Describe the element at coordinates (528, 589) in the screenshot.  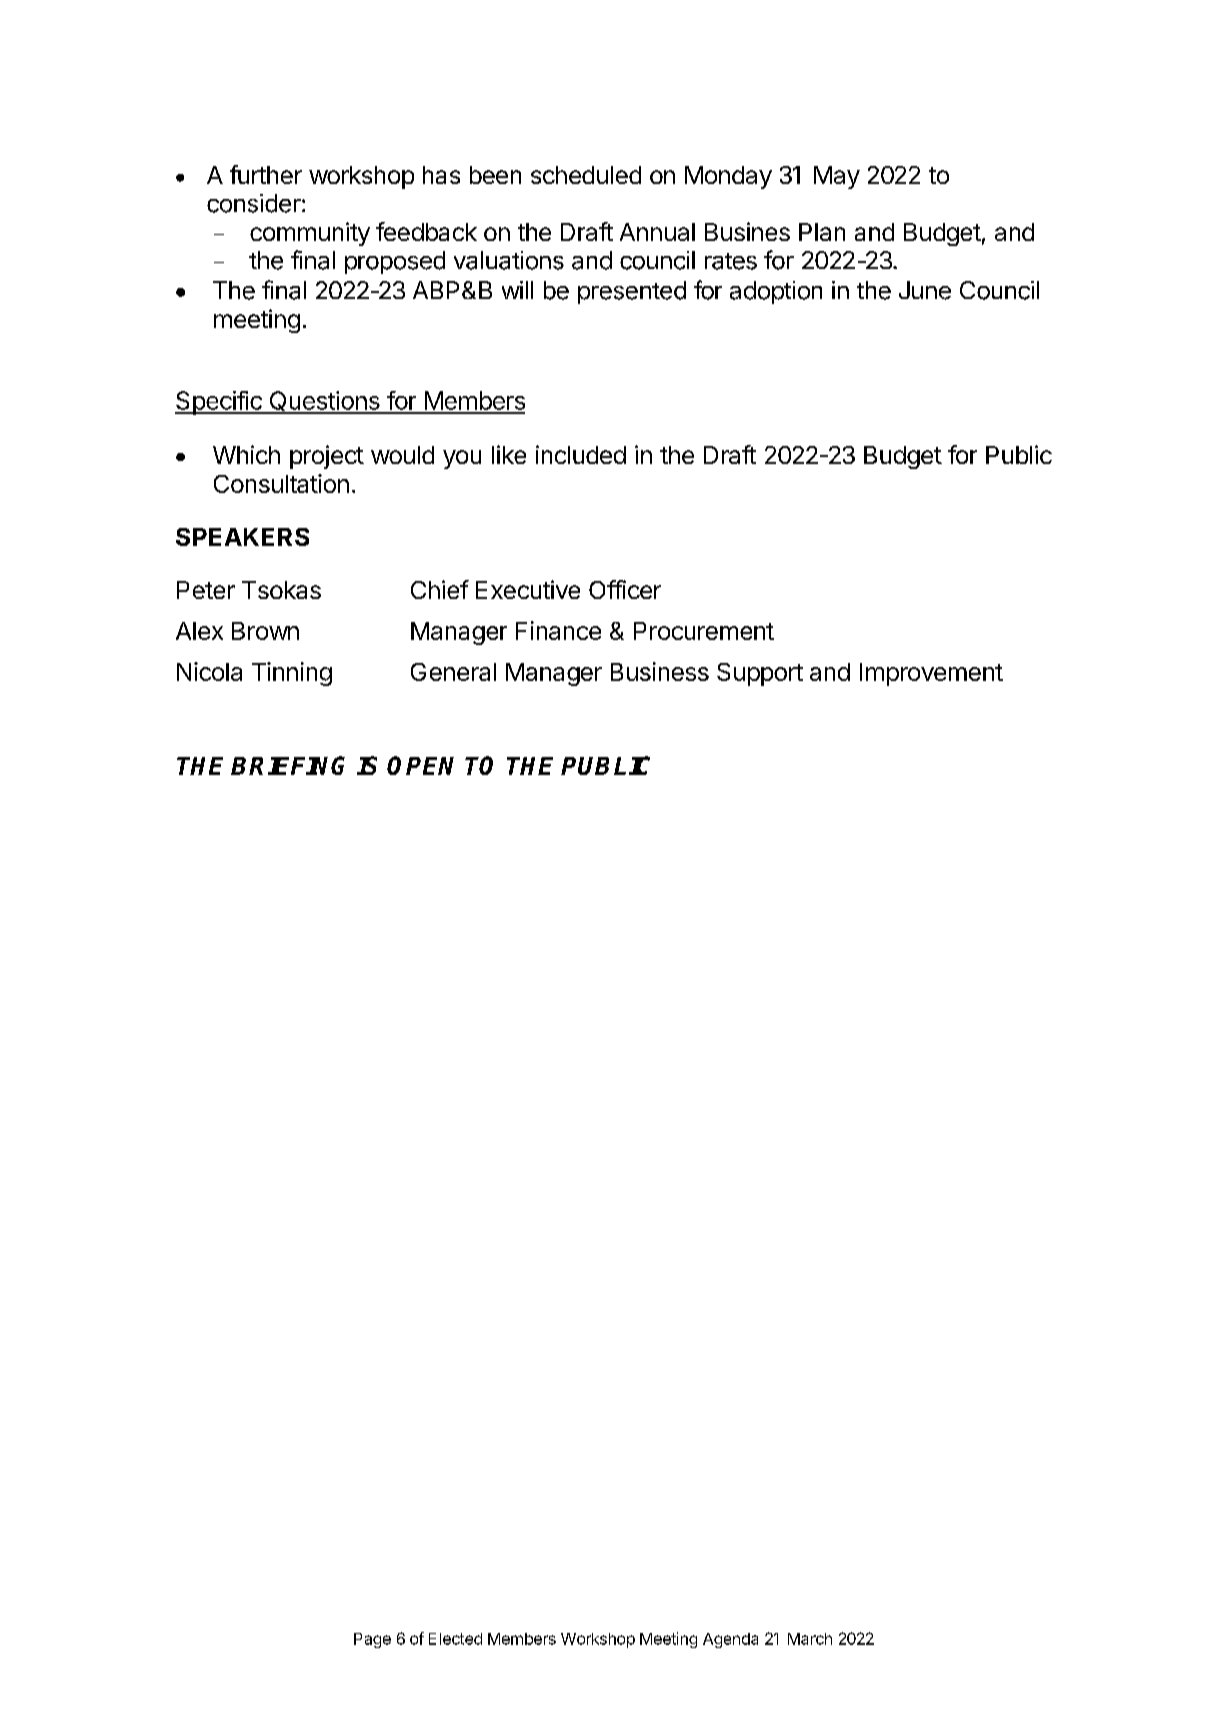
I see `Executive` at that location.
